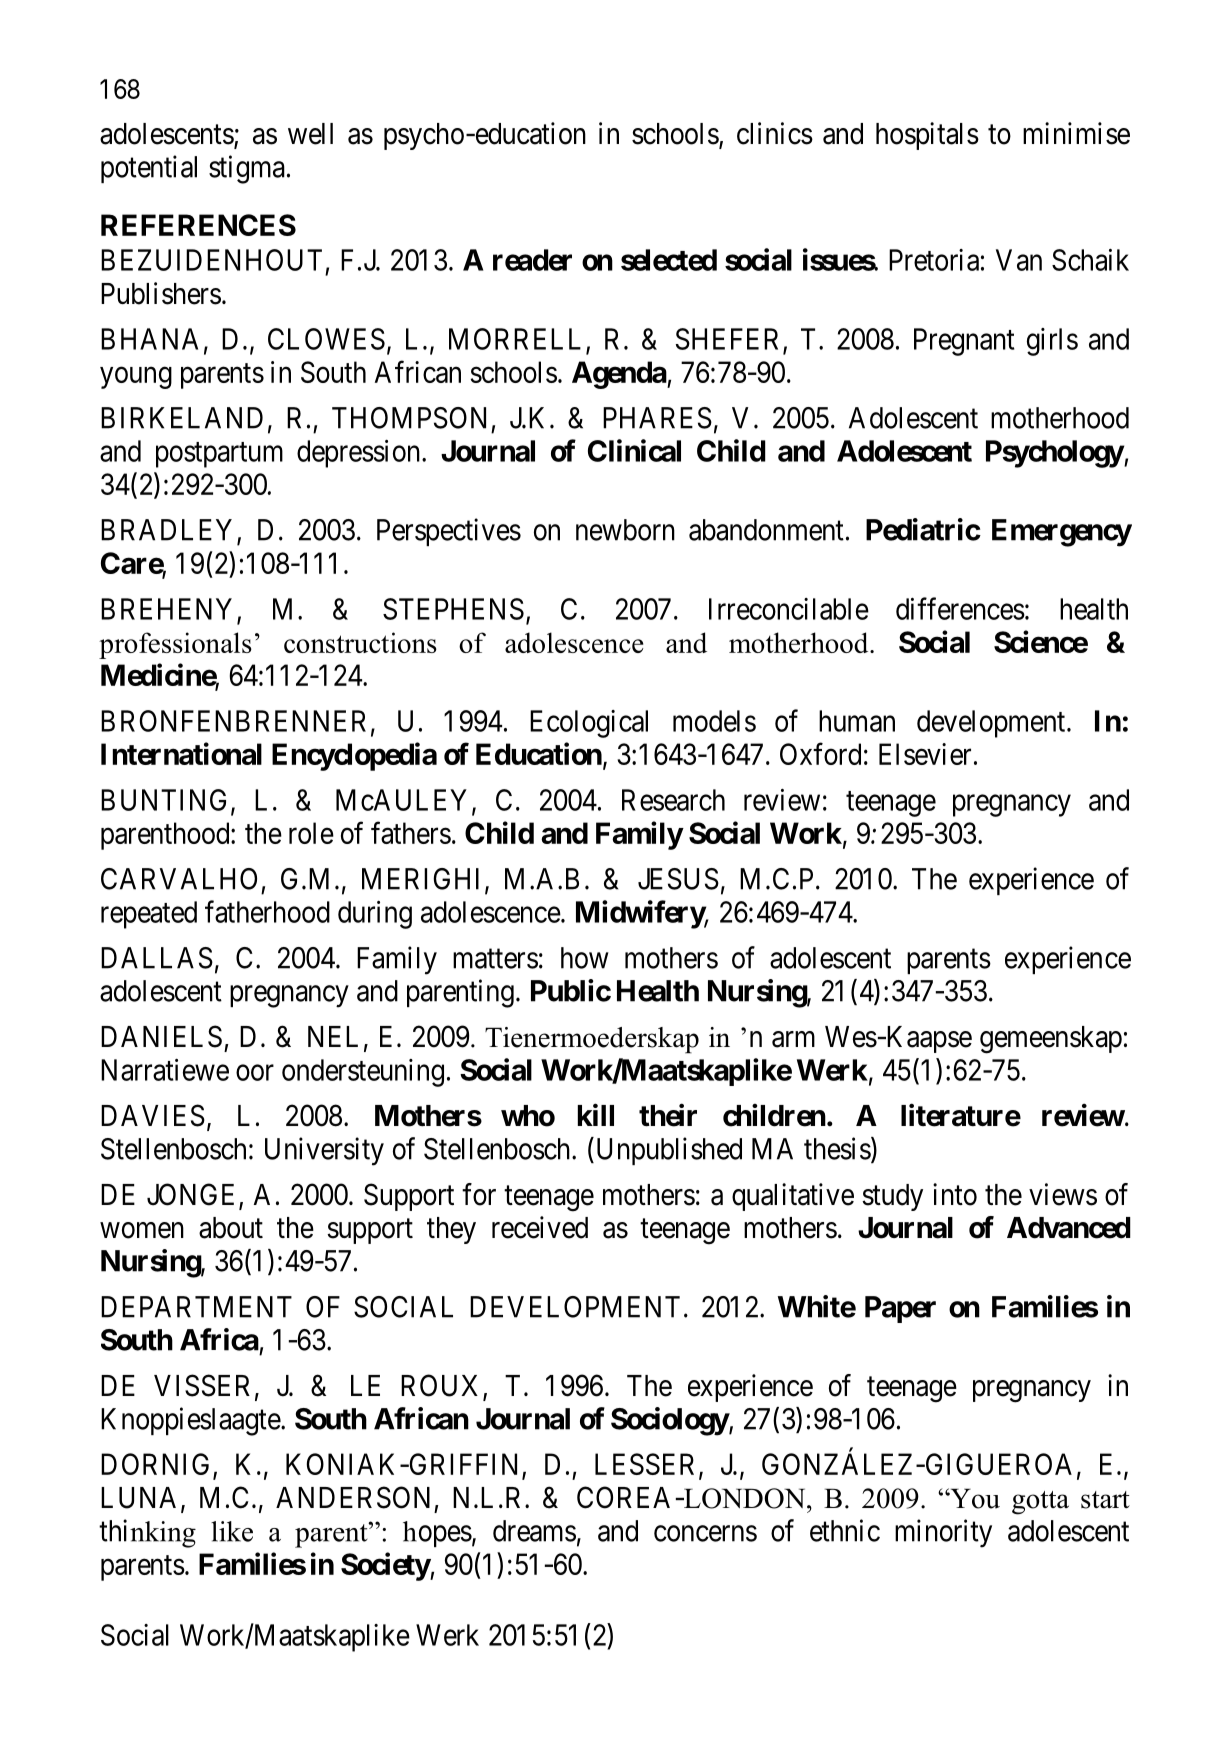 The image size is (1229, 1739). Describe the element at coordinates (175, 645) in the screenshot. I see `professionals` at that location.
